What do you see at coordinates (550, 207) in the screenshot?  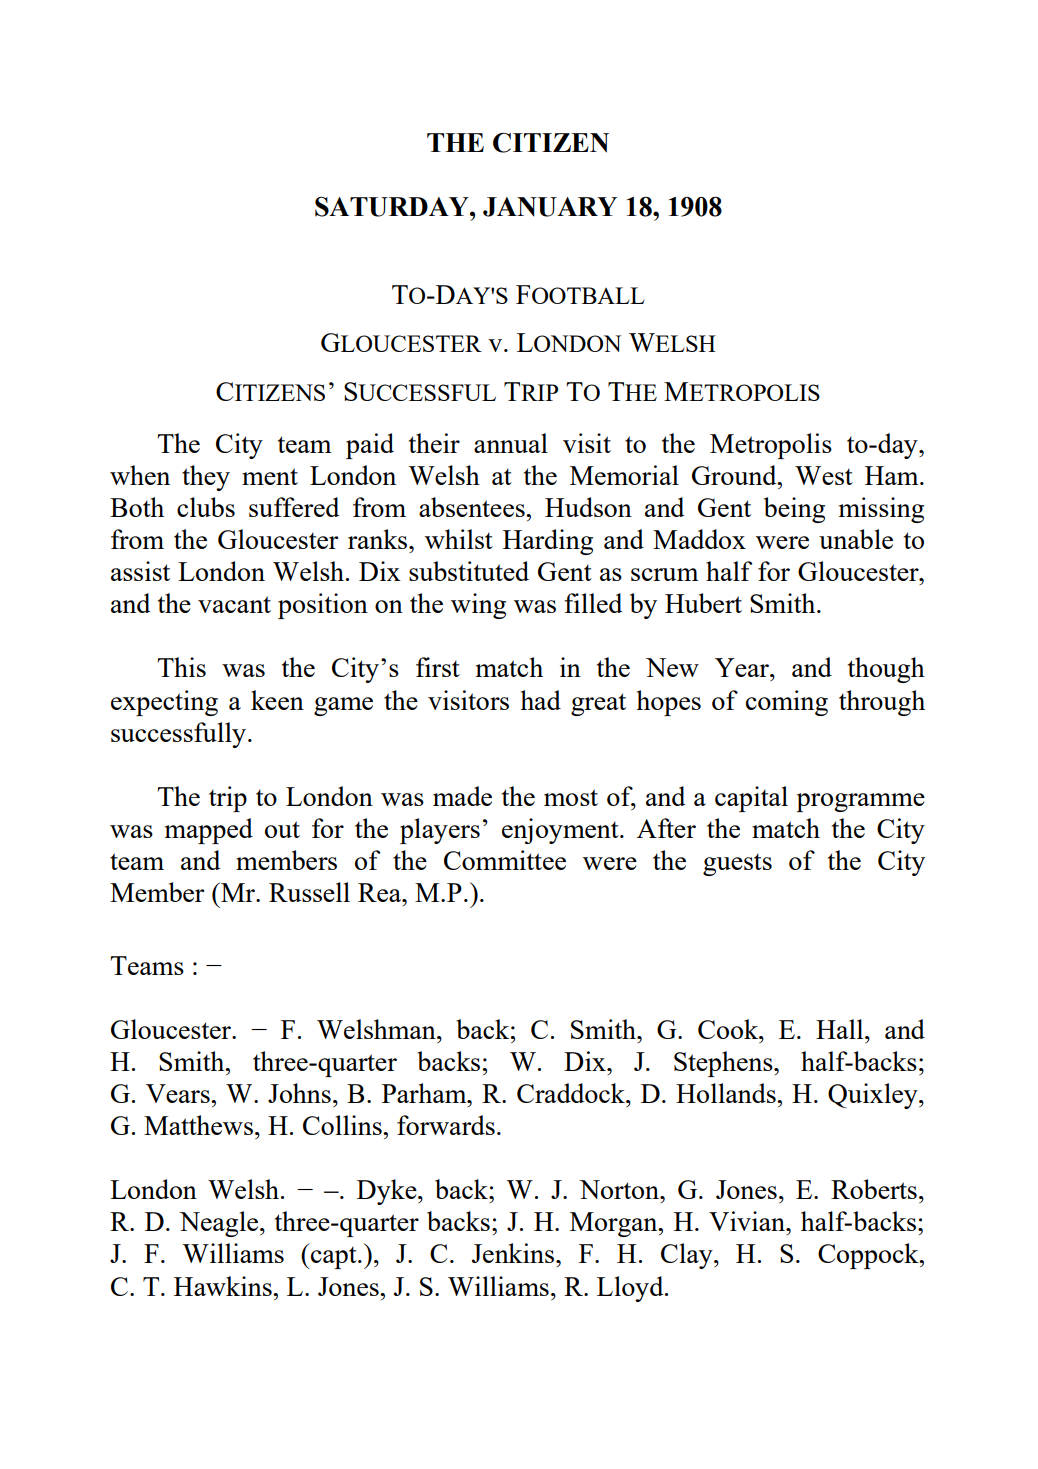 I see `JANUARY` at bounding box center [550, 207].
